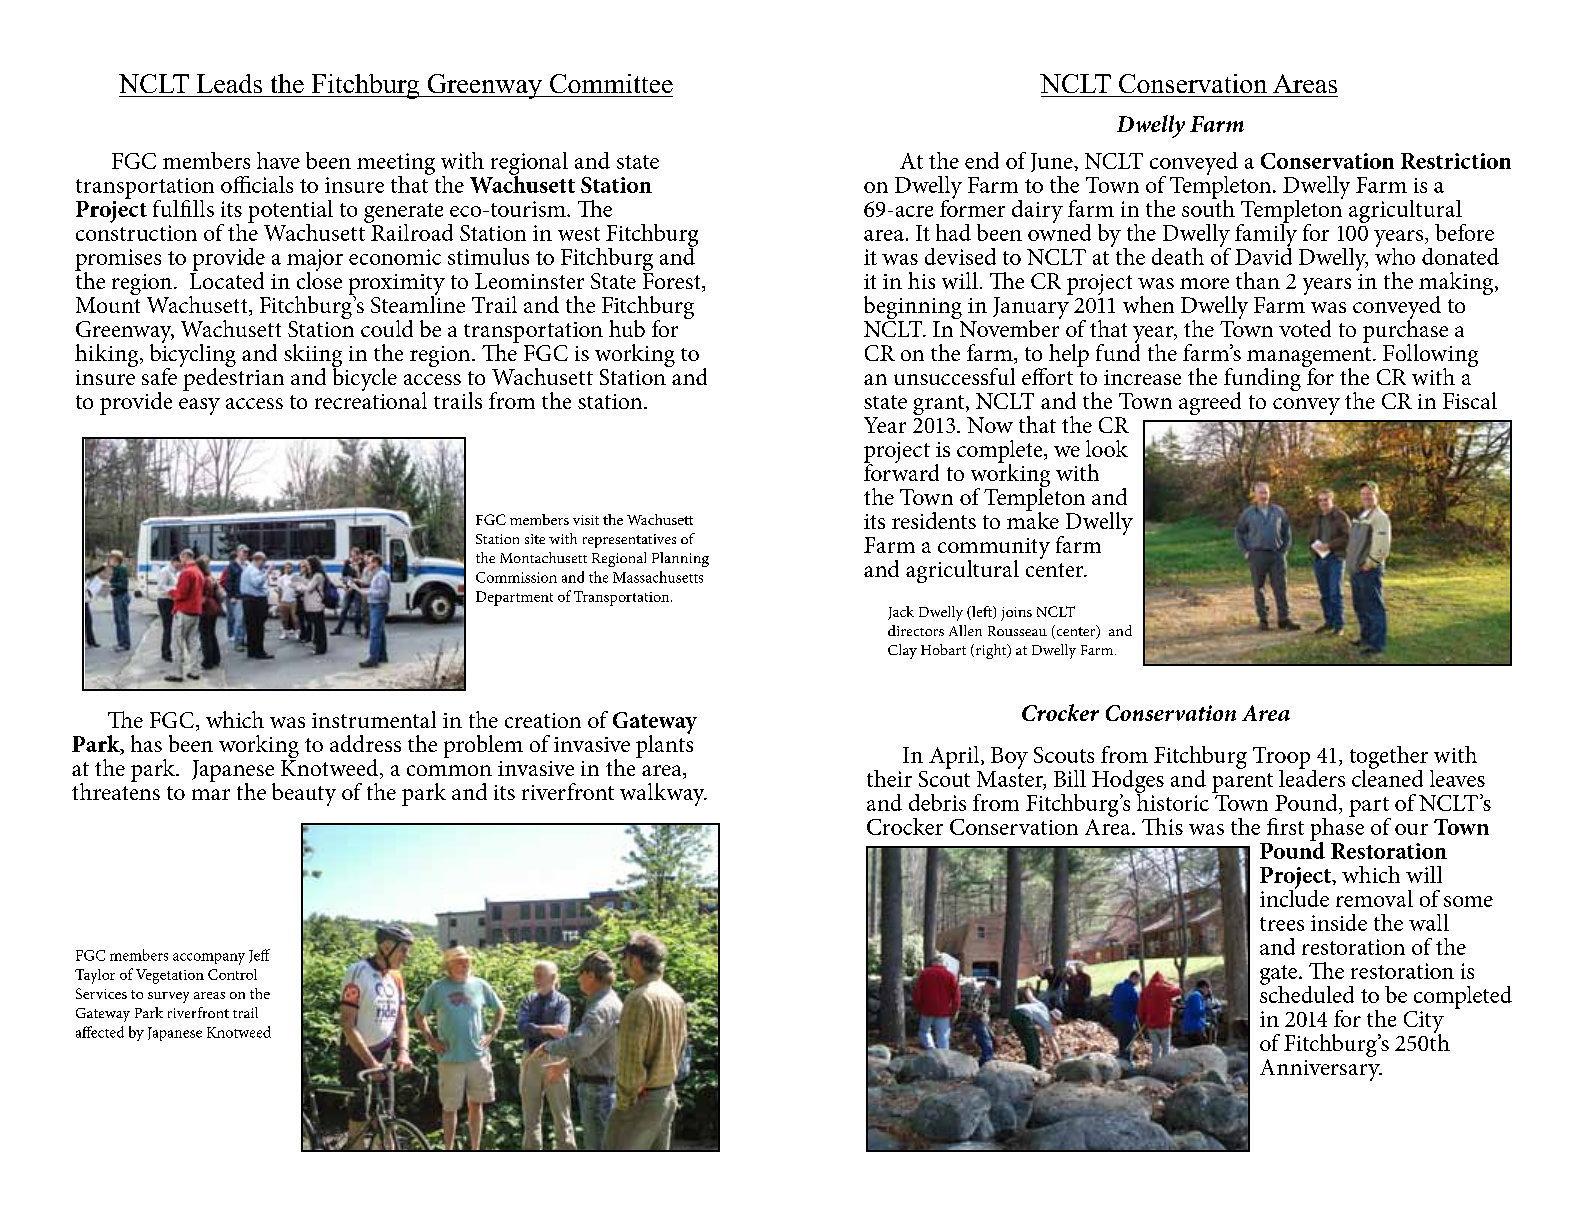  What do you see at coordinates (1456, 161) in the screenshot?
I see `Restriction` at bounding box center [1456, 161].
